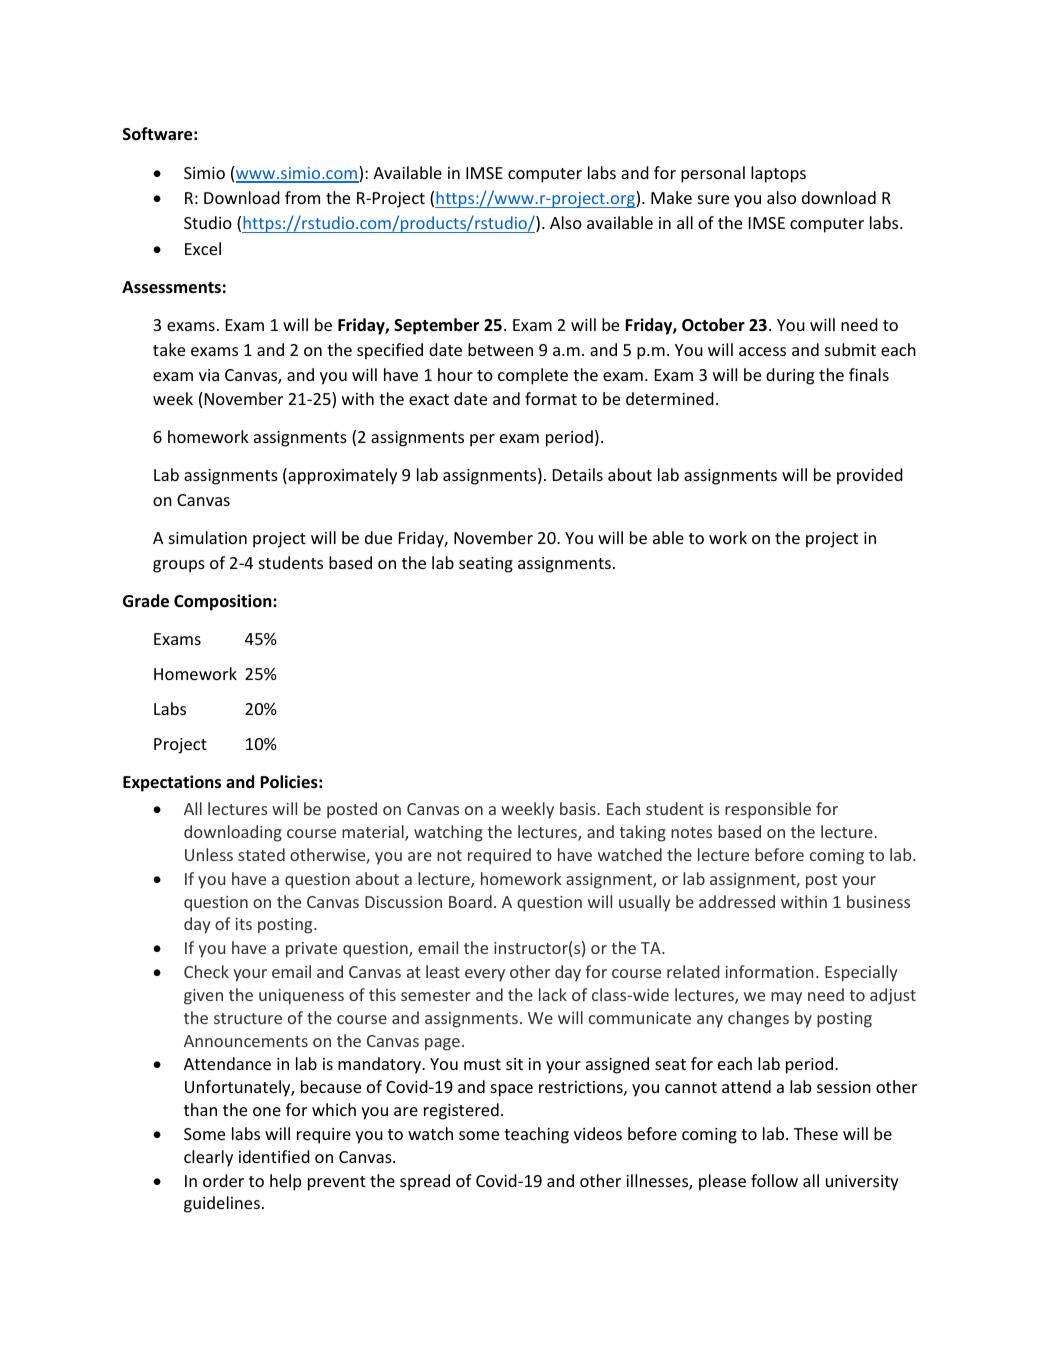 The image size is (1040, 1346). I want to click on from, so click(302, 197).
